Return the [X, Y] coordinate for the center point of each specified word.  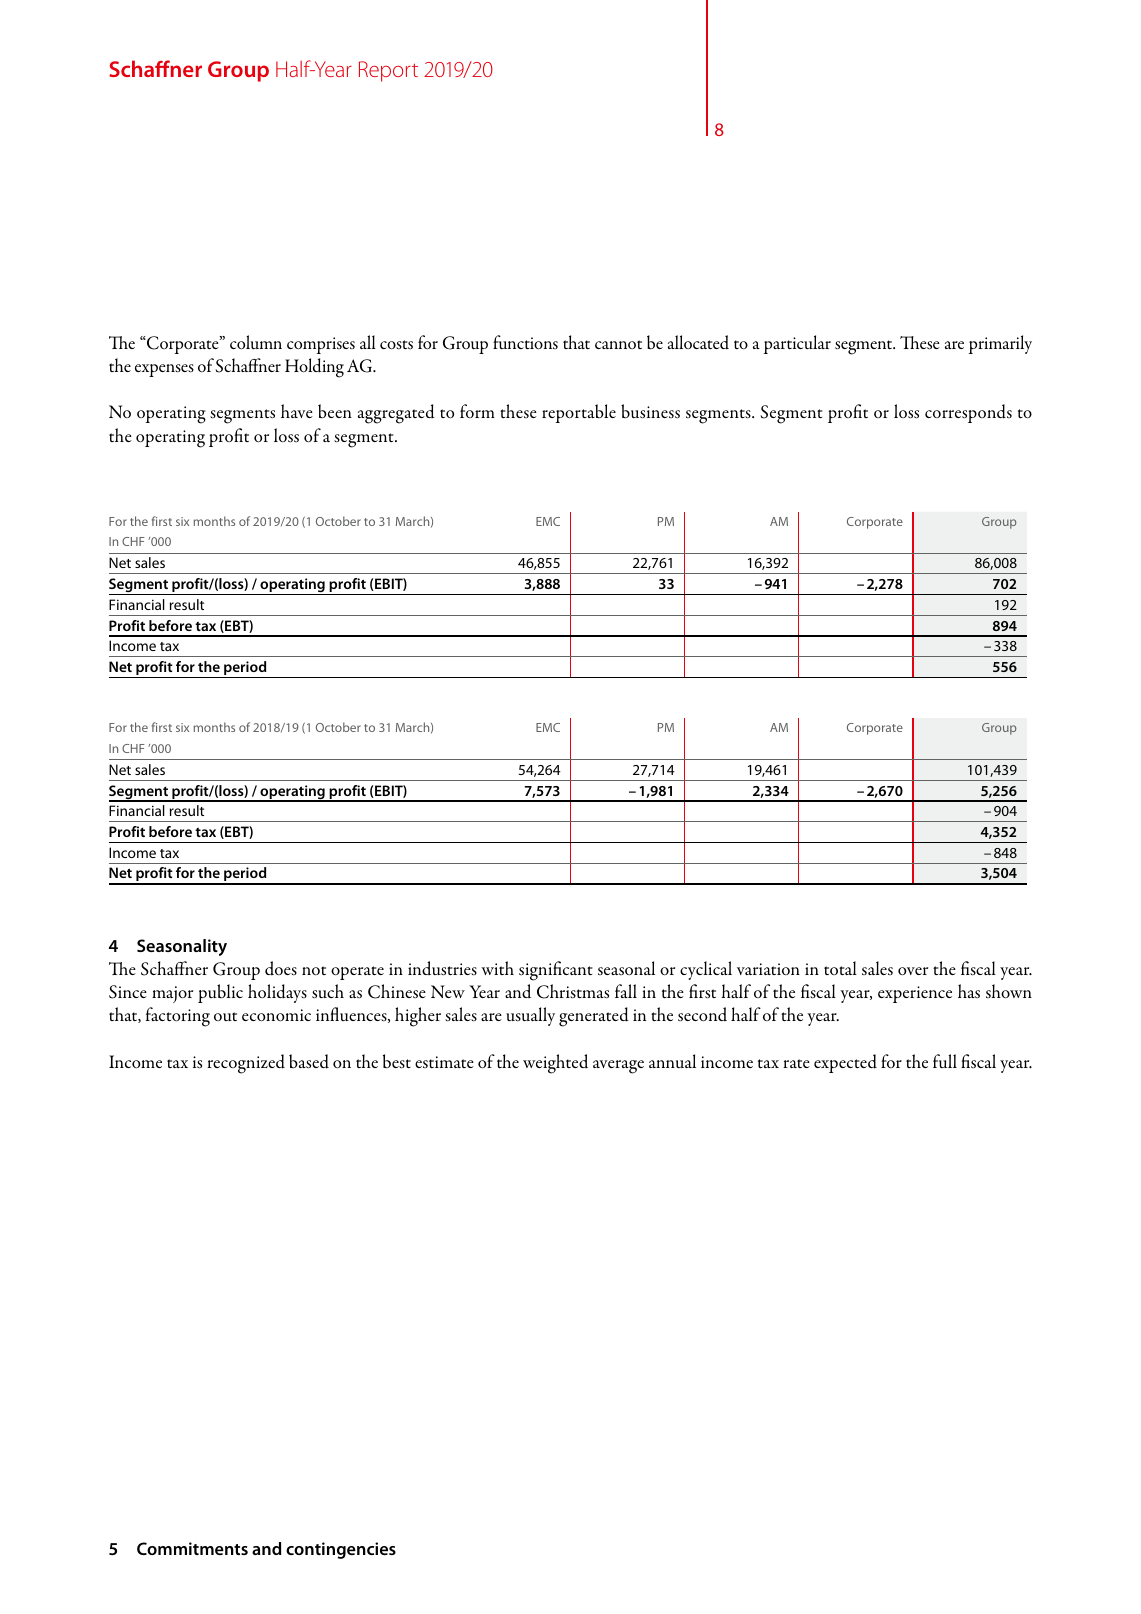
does [281, 968]
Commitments [192, 1548]
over [913, 971]
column [256, 342]
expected [845, 1063]
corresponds [968, 413]
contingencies [341, 1550]
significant [556, 971]
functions [525, 342]
